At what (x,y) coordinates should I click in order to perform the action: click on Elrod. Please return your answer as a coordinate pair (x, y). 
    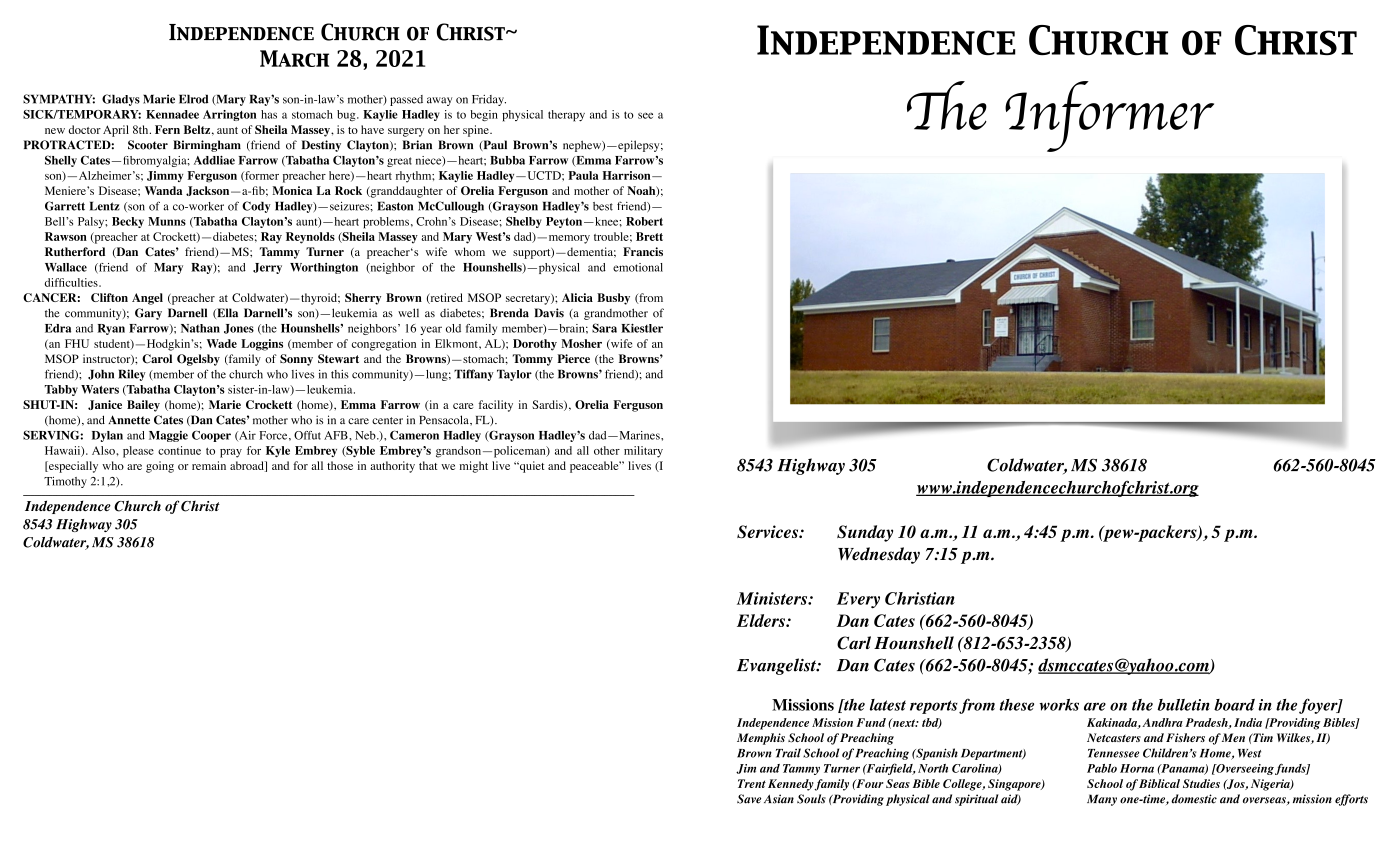
    Looking at the image, I should click on (193, 99).
